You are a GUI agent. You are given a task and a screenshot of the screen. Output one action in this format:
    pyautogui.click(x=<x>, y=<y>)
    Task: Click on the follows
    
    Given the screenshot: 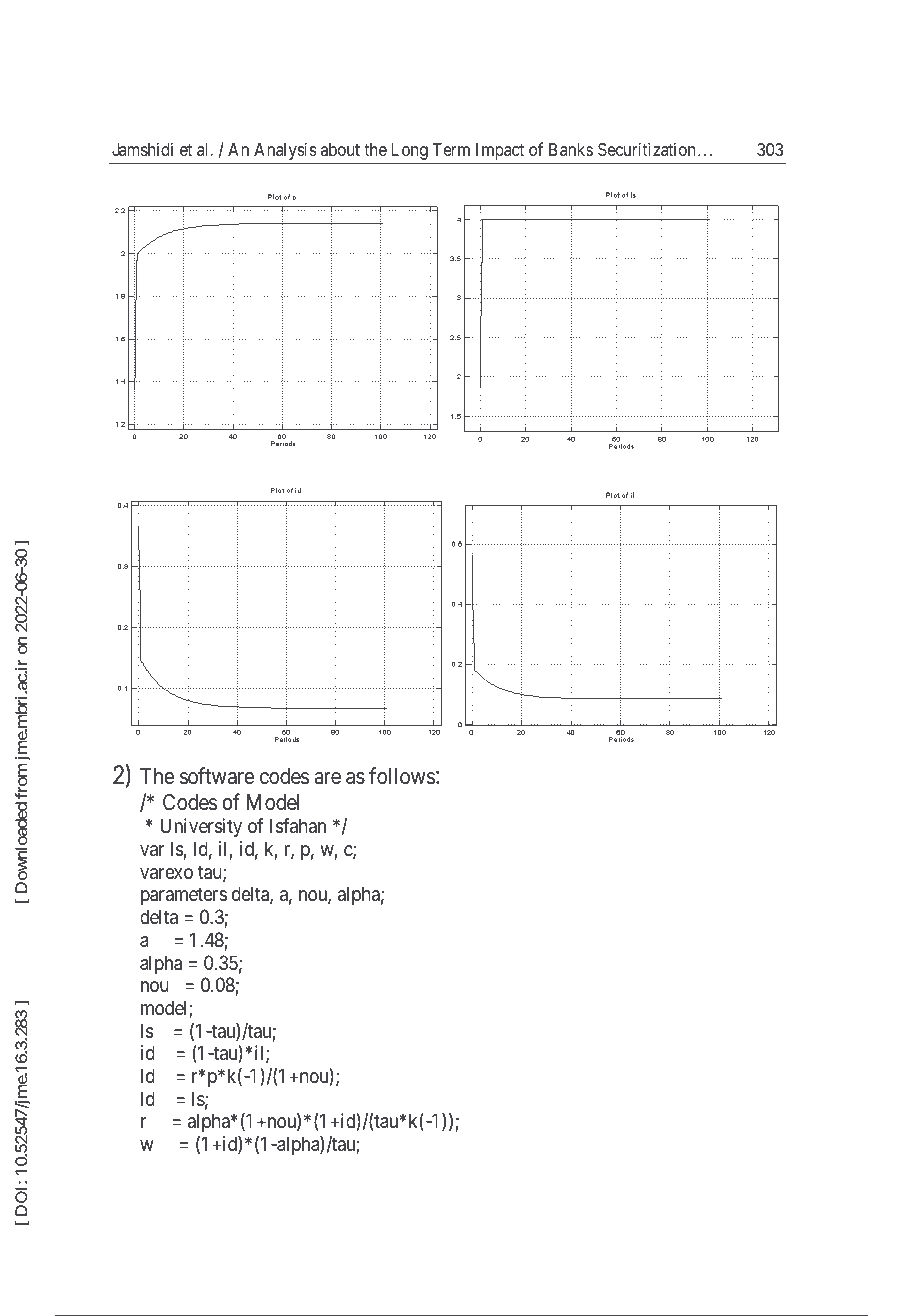 What is the action you would take?
    pyautogui.click(x=402, y=776)
